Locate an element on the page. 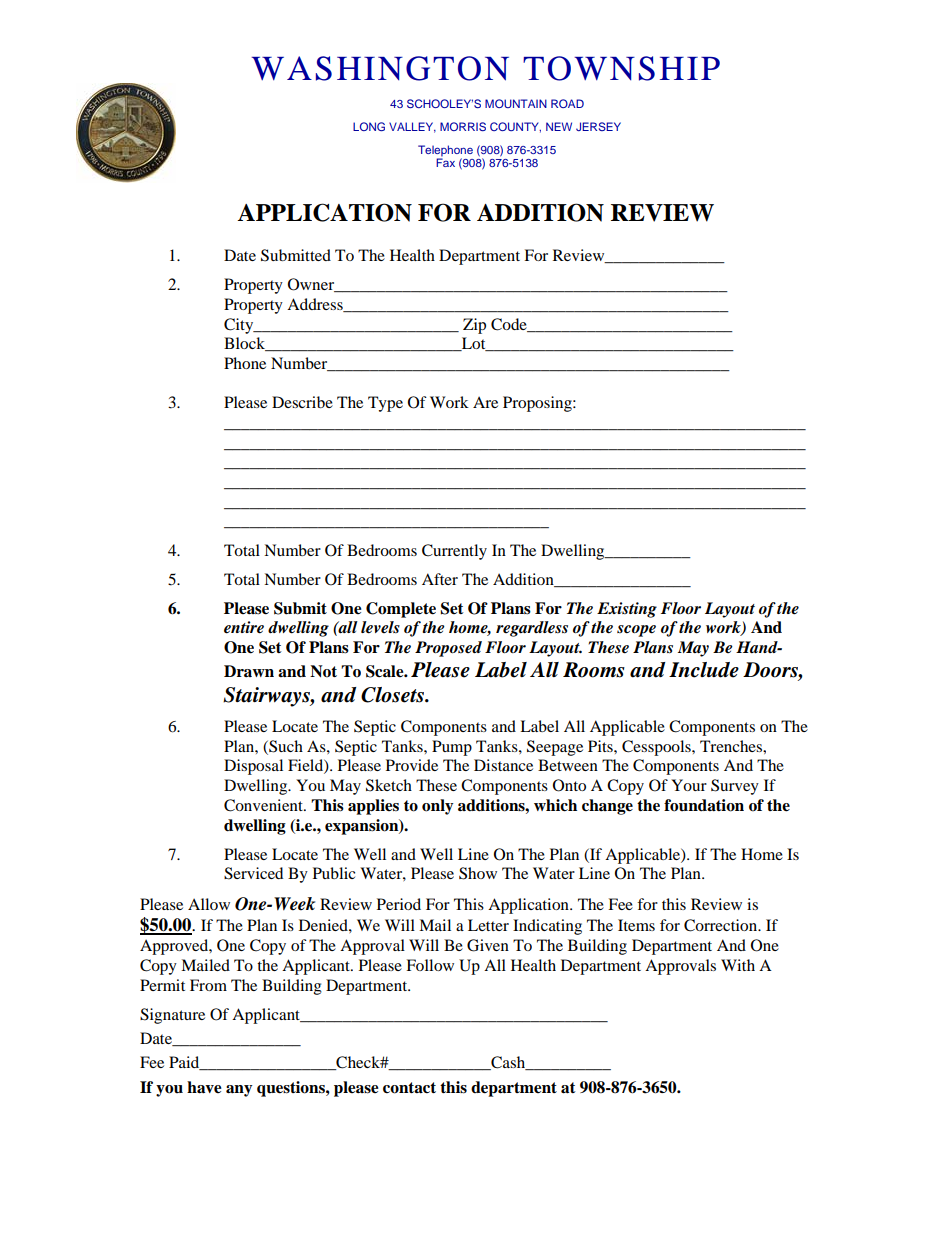 The height and width of the document is (1233, 952). LONG is located at coordinates (369, 126).
